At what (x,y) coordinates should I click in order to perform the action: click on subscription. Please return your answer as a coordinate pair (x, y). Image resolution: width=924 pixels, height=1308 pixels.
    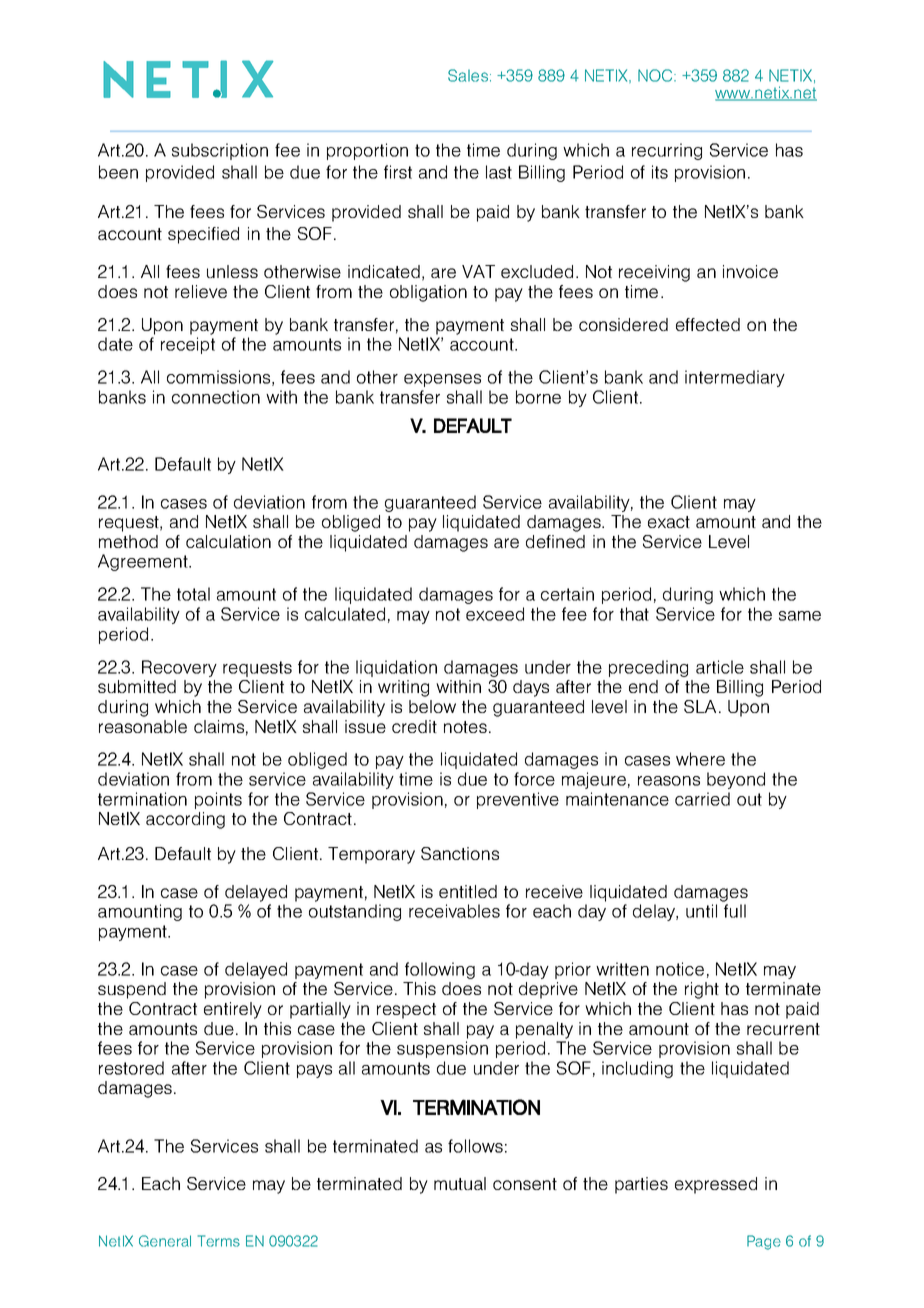
    Looking at the image, I should click on (220, 151).
